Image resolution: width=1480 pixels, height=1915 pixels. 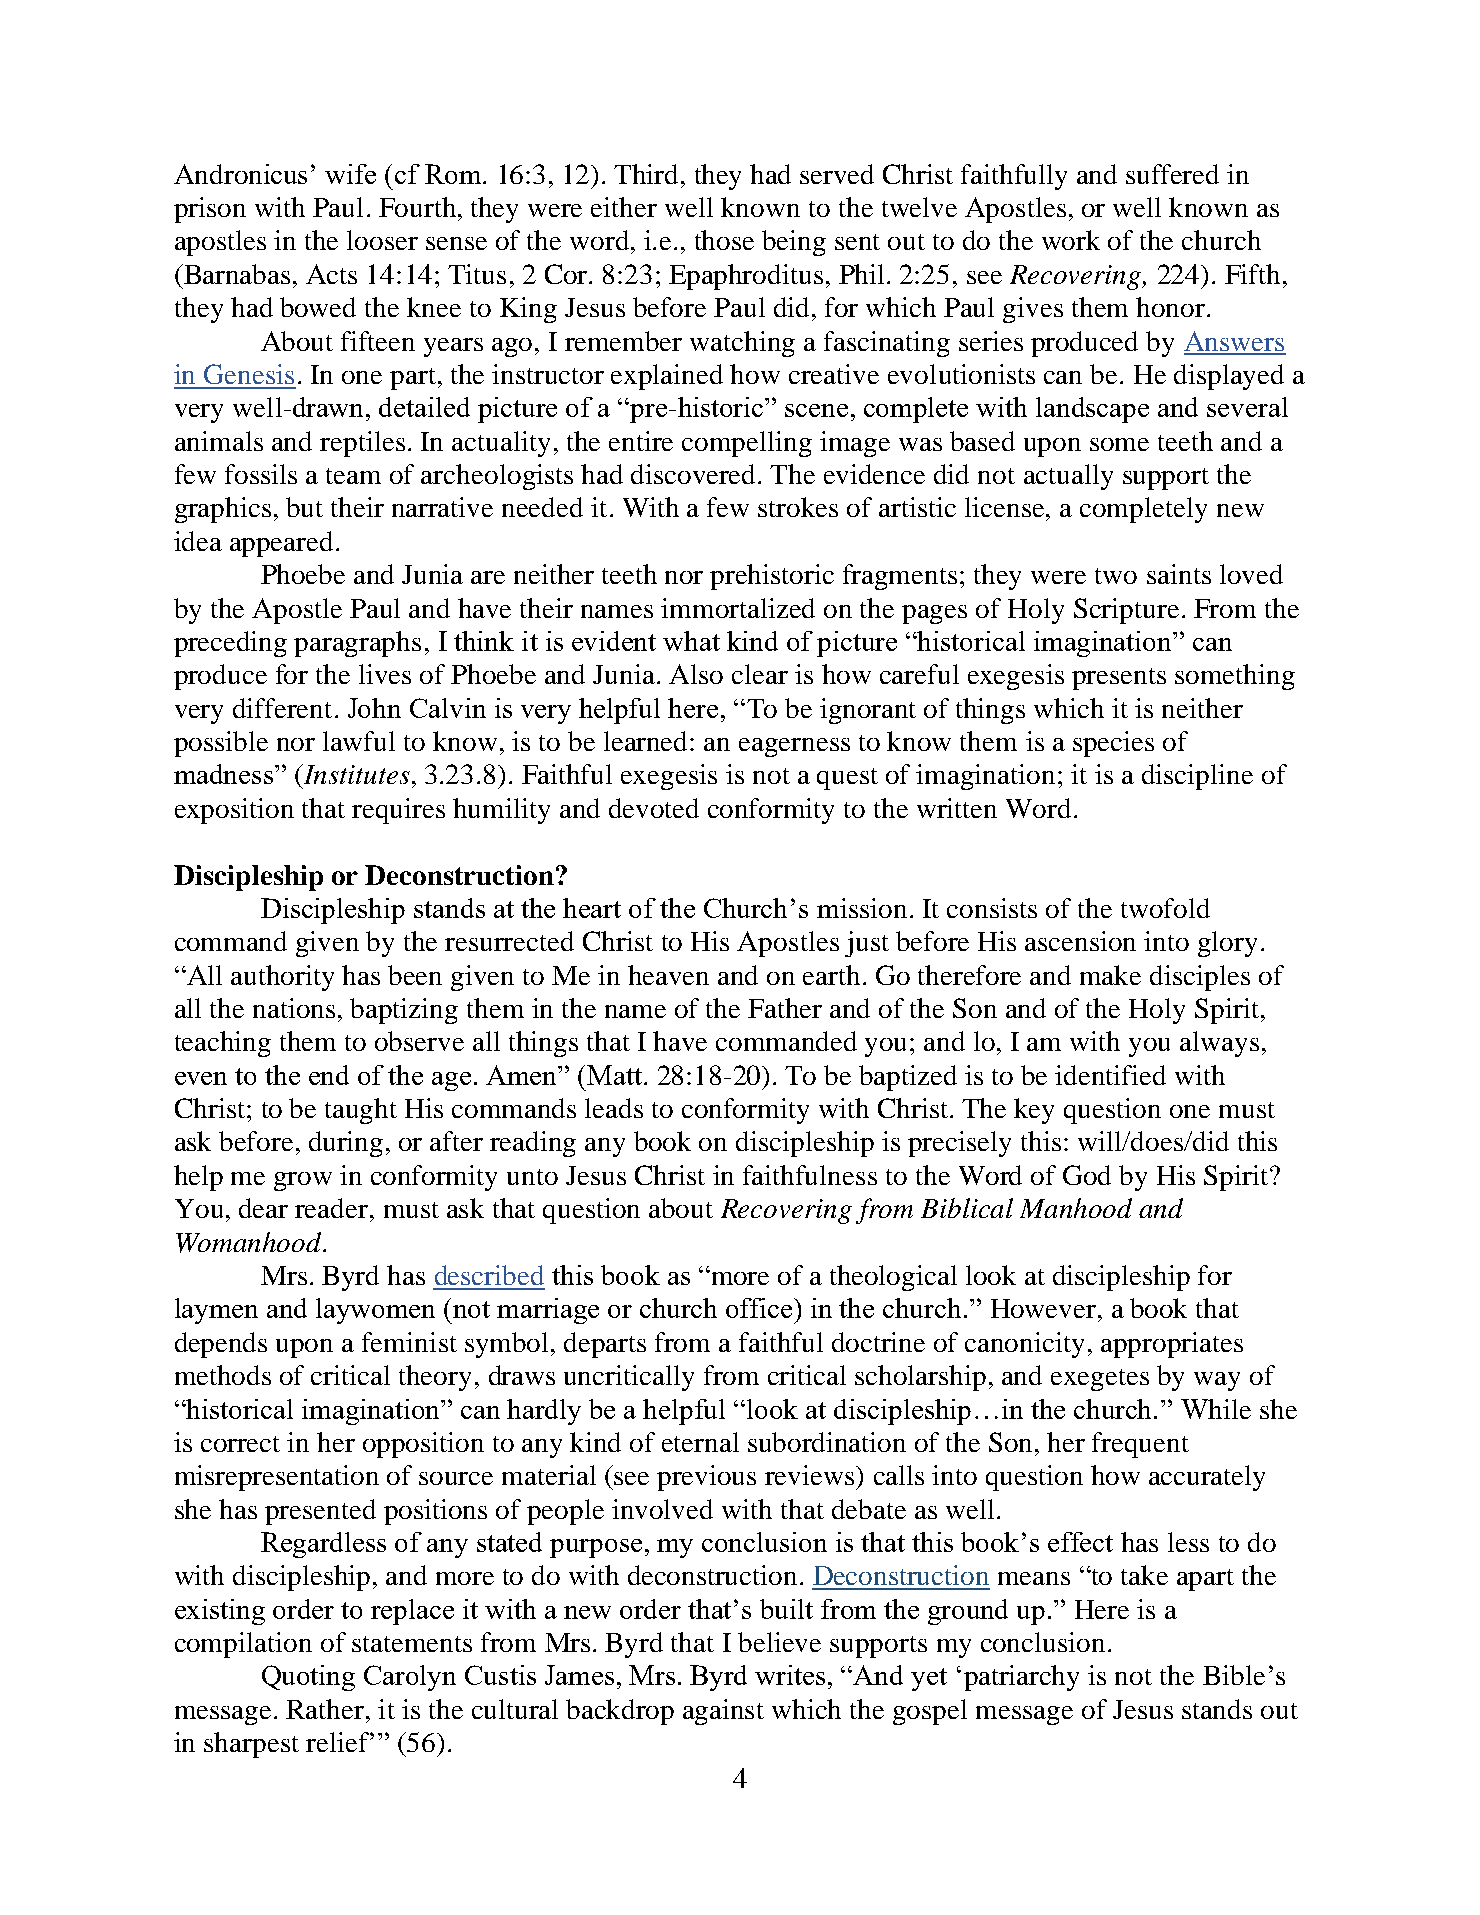 What do you see at coordinates (724, 240) in the image?
I see `those` at bounding box center [724, 240].
